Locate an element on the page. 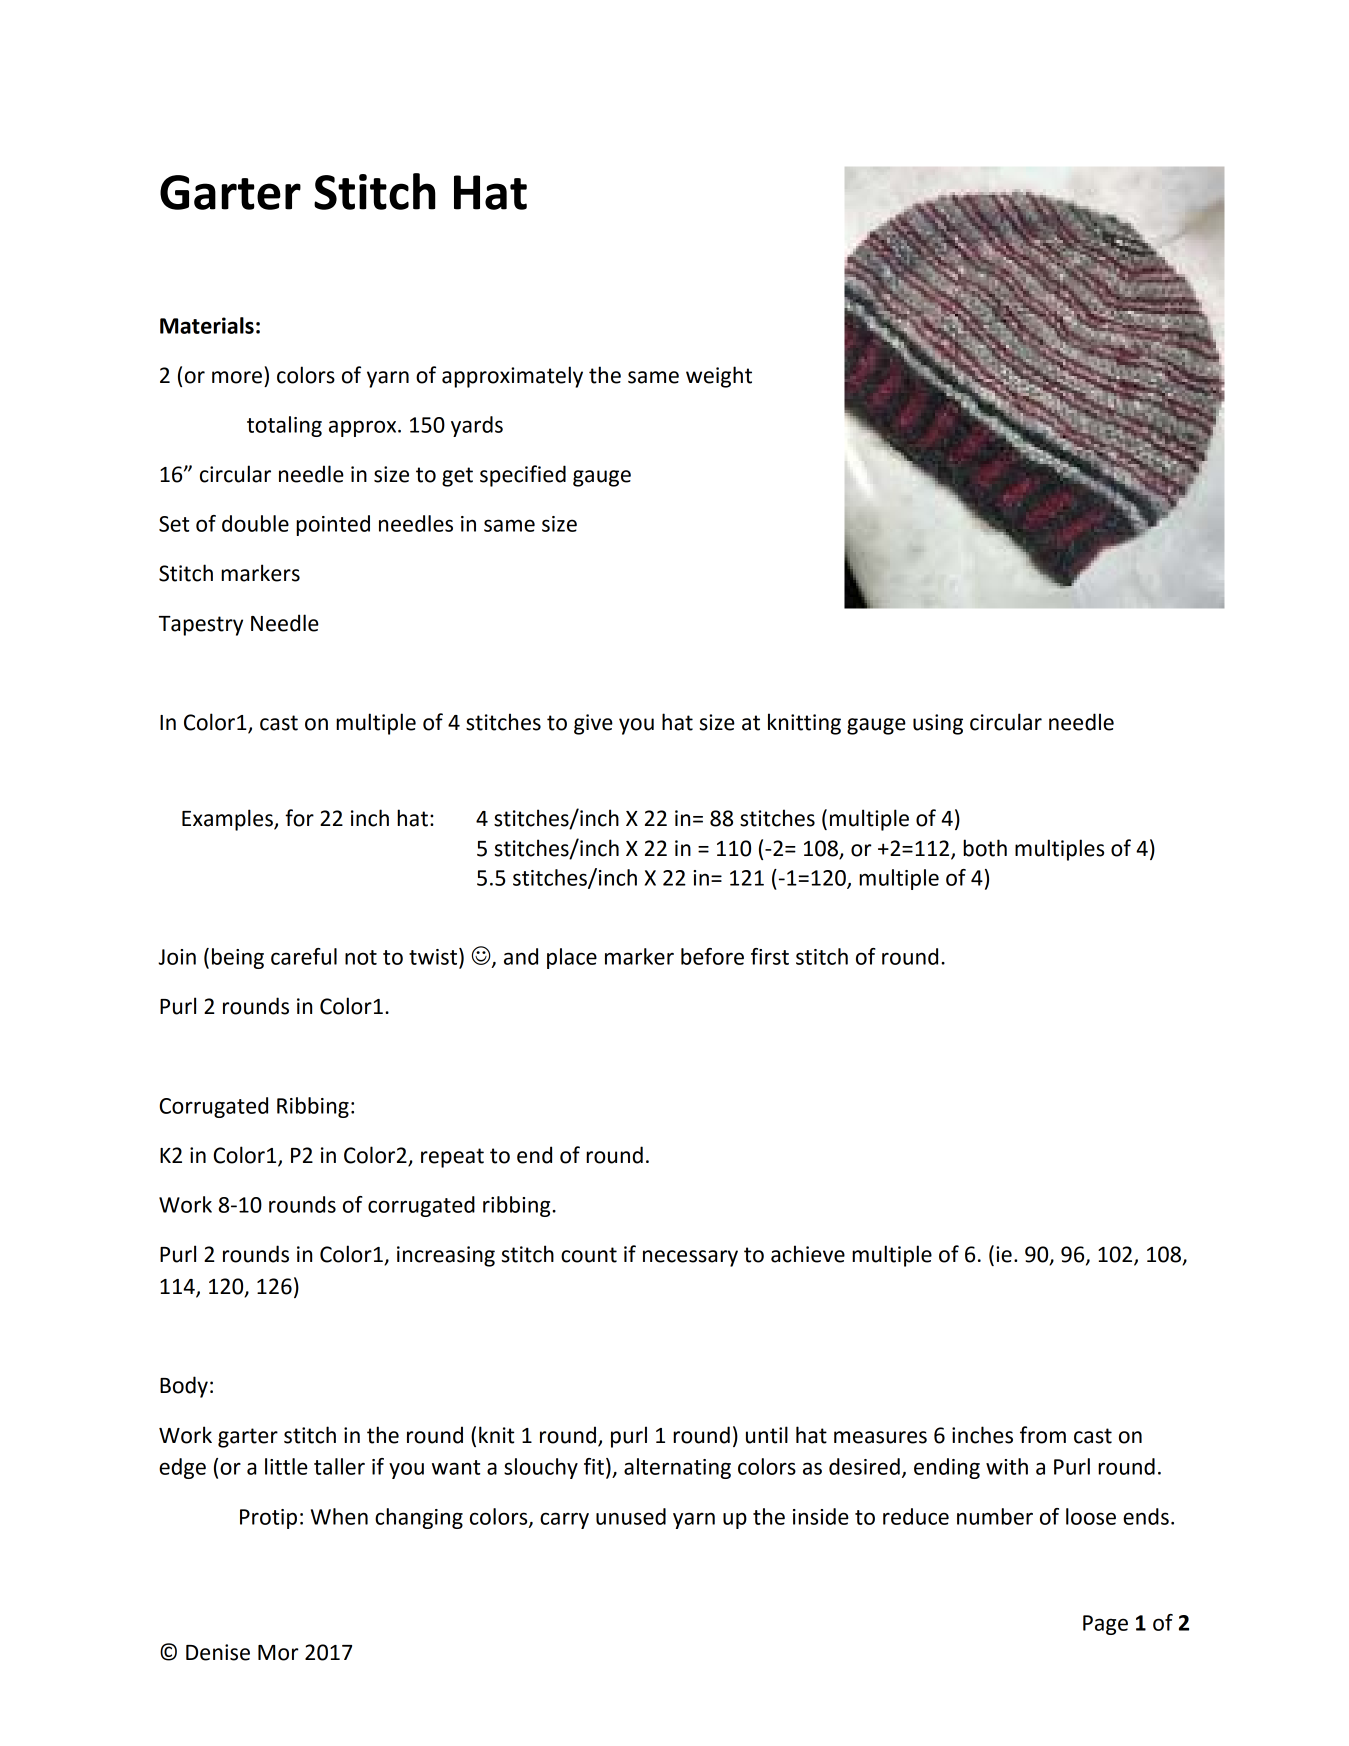 The width and height of the image is (1349, 1746). Page is located at coordinates (1105, 1625).
